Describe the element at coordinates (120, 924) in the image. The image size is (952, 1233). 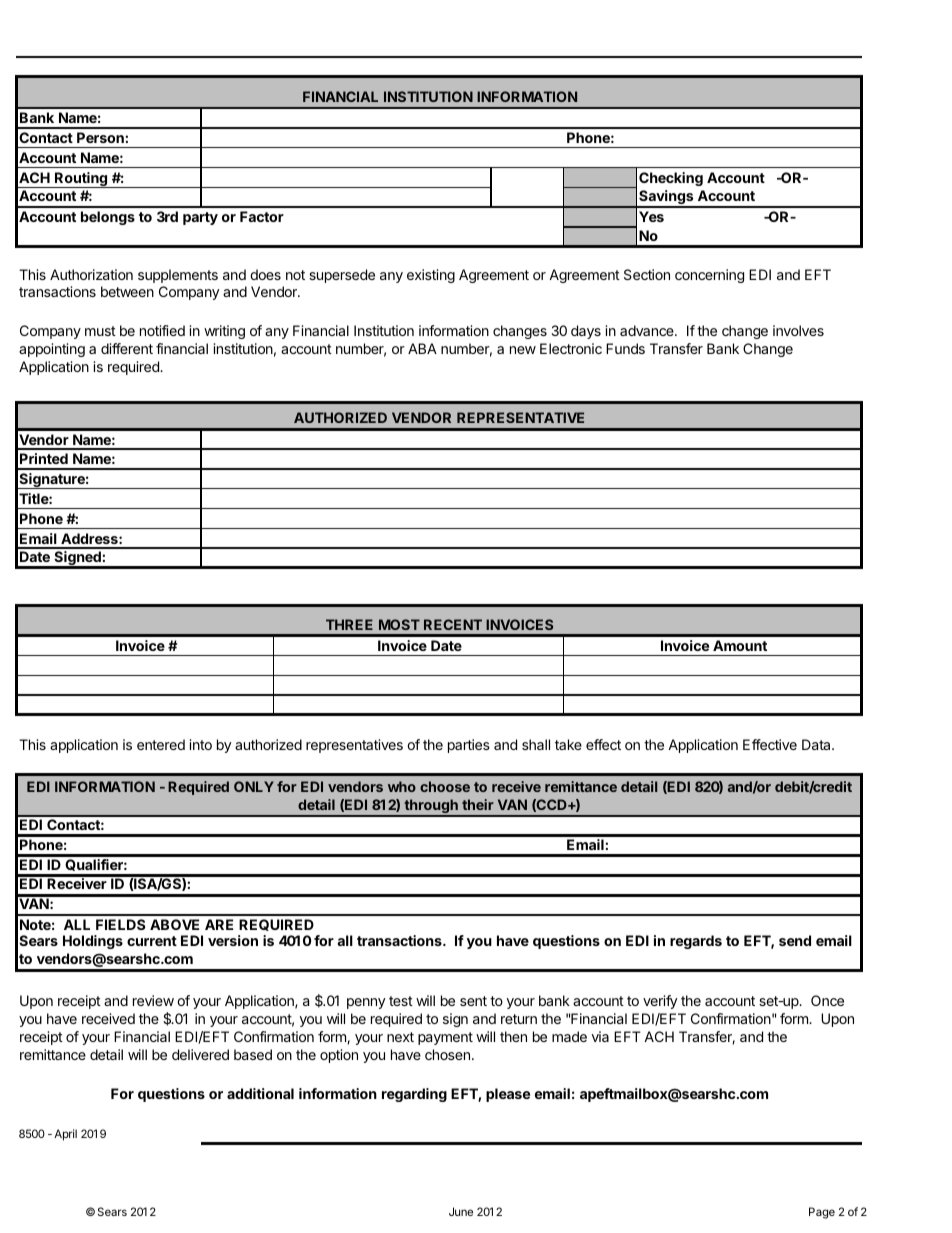
I see `FIELDS` at that location.
